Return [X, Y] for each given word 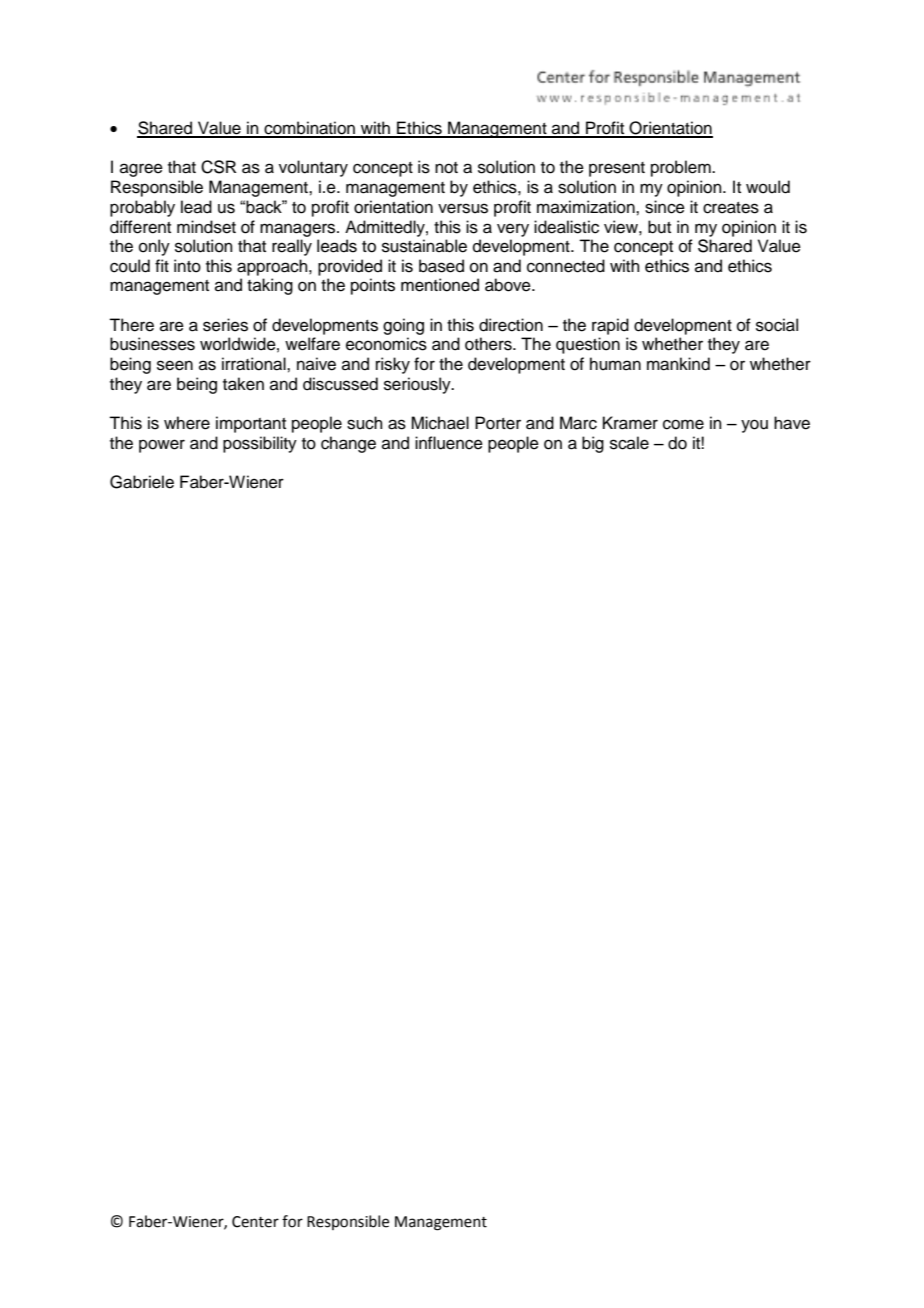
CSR [219, 167]
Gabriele [142, 482]
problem [682, 168]
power [162, 446]
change [348, 444]
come [683, 424]
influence [449, 443]
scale [629, 443]
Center [255, 1222]
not [446, 168]
